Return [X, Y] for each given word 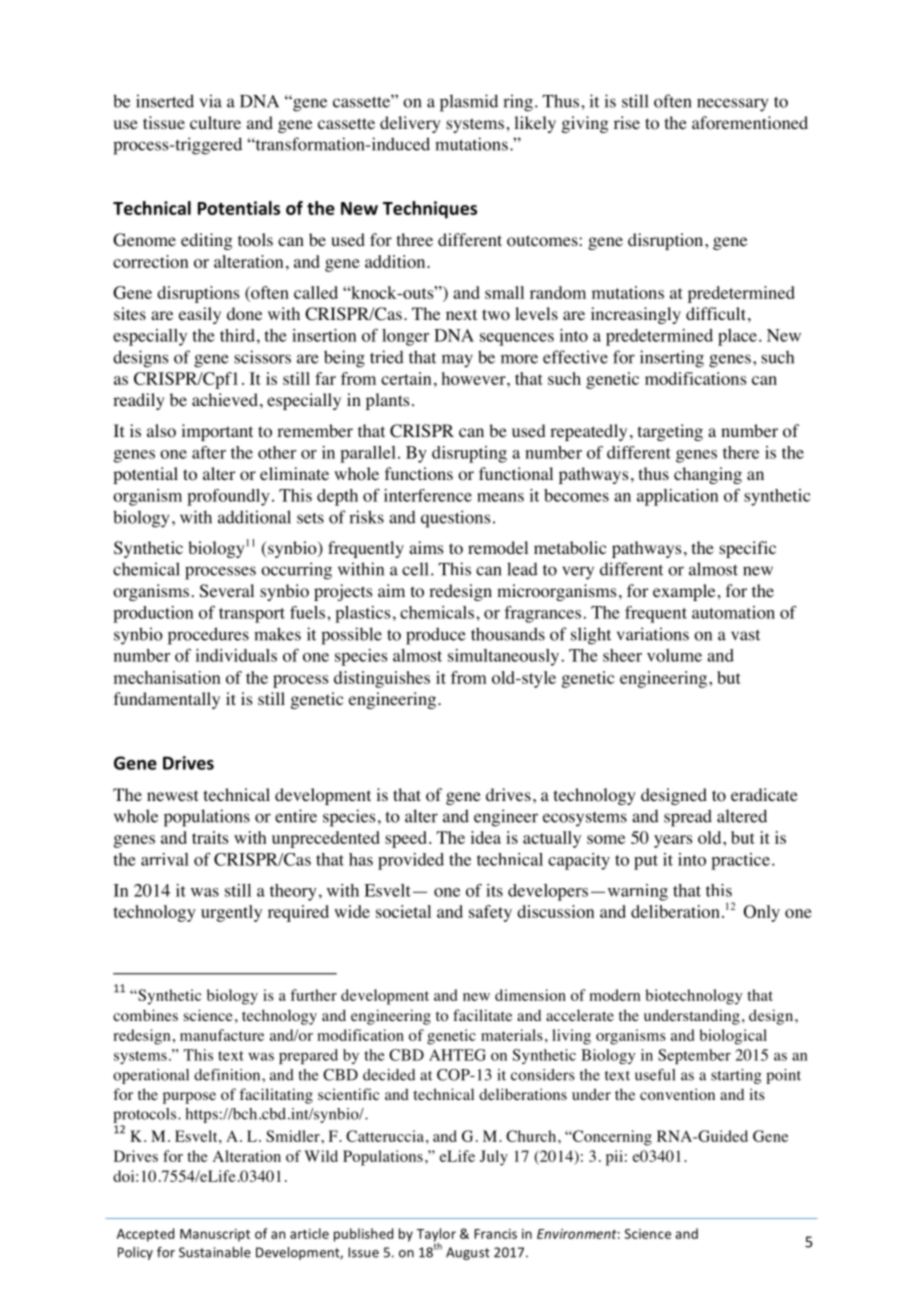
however [475, 378]
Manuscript [215, 1235]
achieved [225, 399]
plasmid [469, 103]
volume [674, 655]
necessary [732, 105]
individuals [236, 655]
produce [436, 636]
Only [762, 913]
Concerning [611, 1138]
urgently [231, 913]
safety [490, 913]
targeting [670, 432]
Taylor [436, 1236]
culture [215, 122]
